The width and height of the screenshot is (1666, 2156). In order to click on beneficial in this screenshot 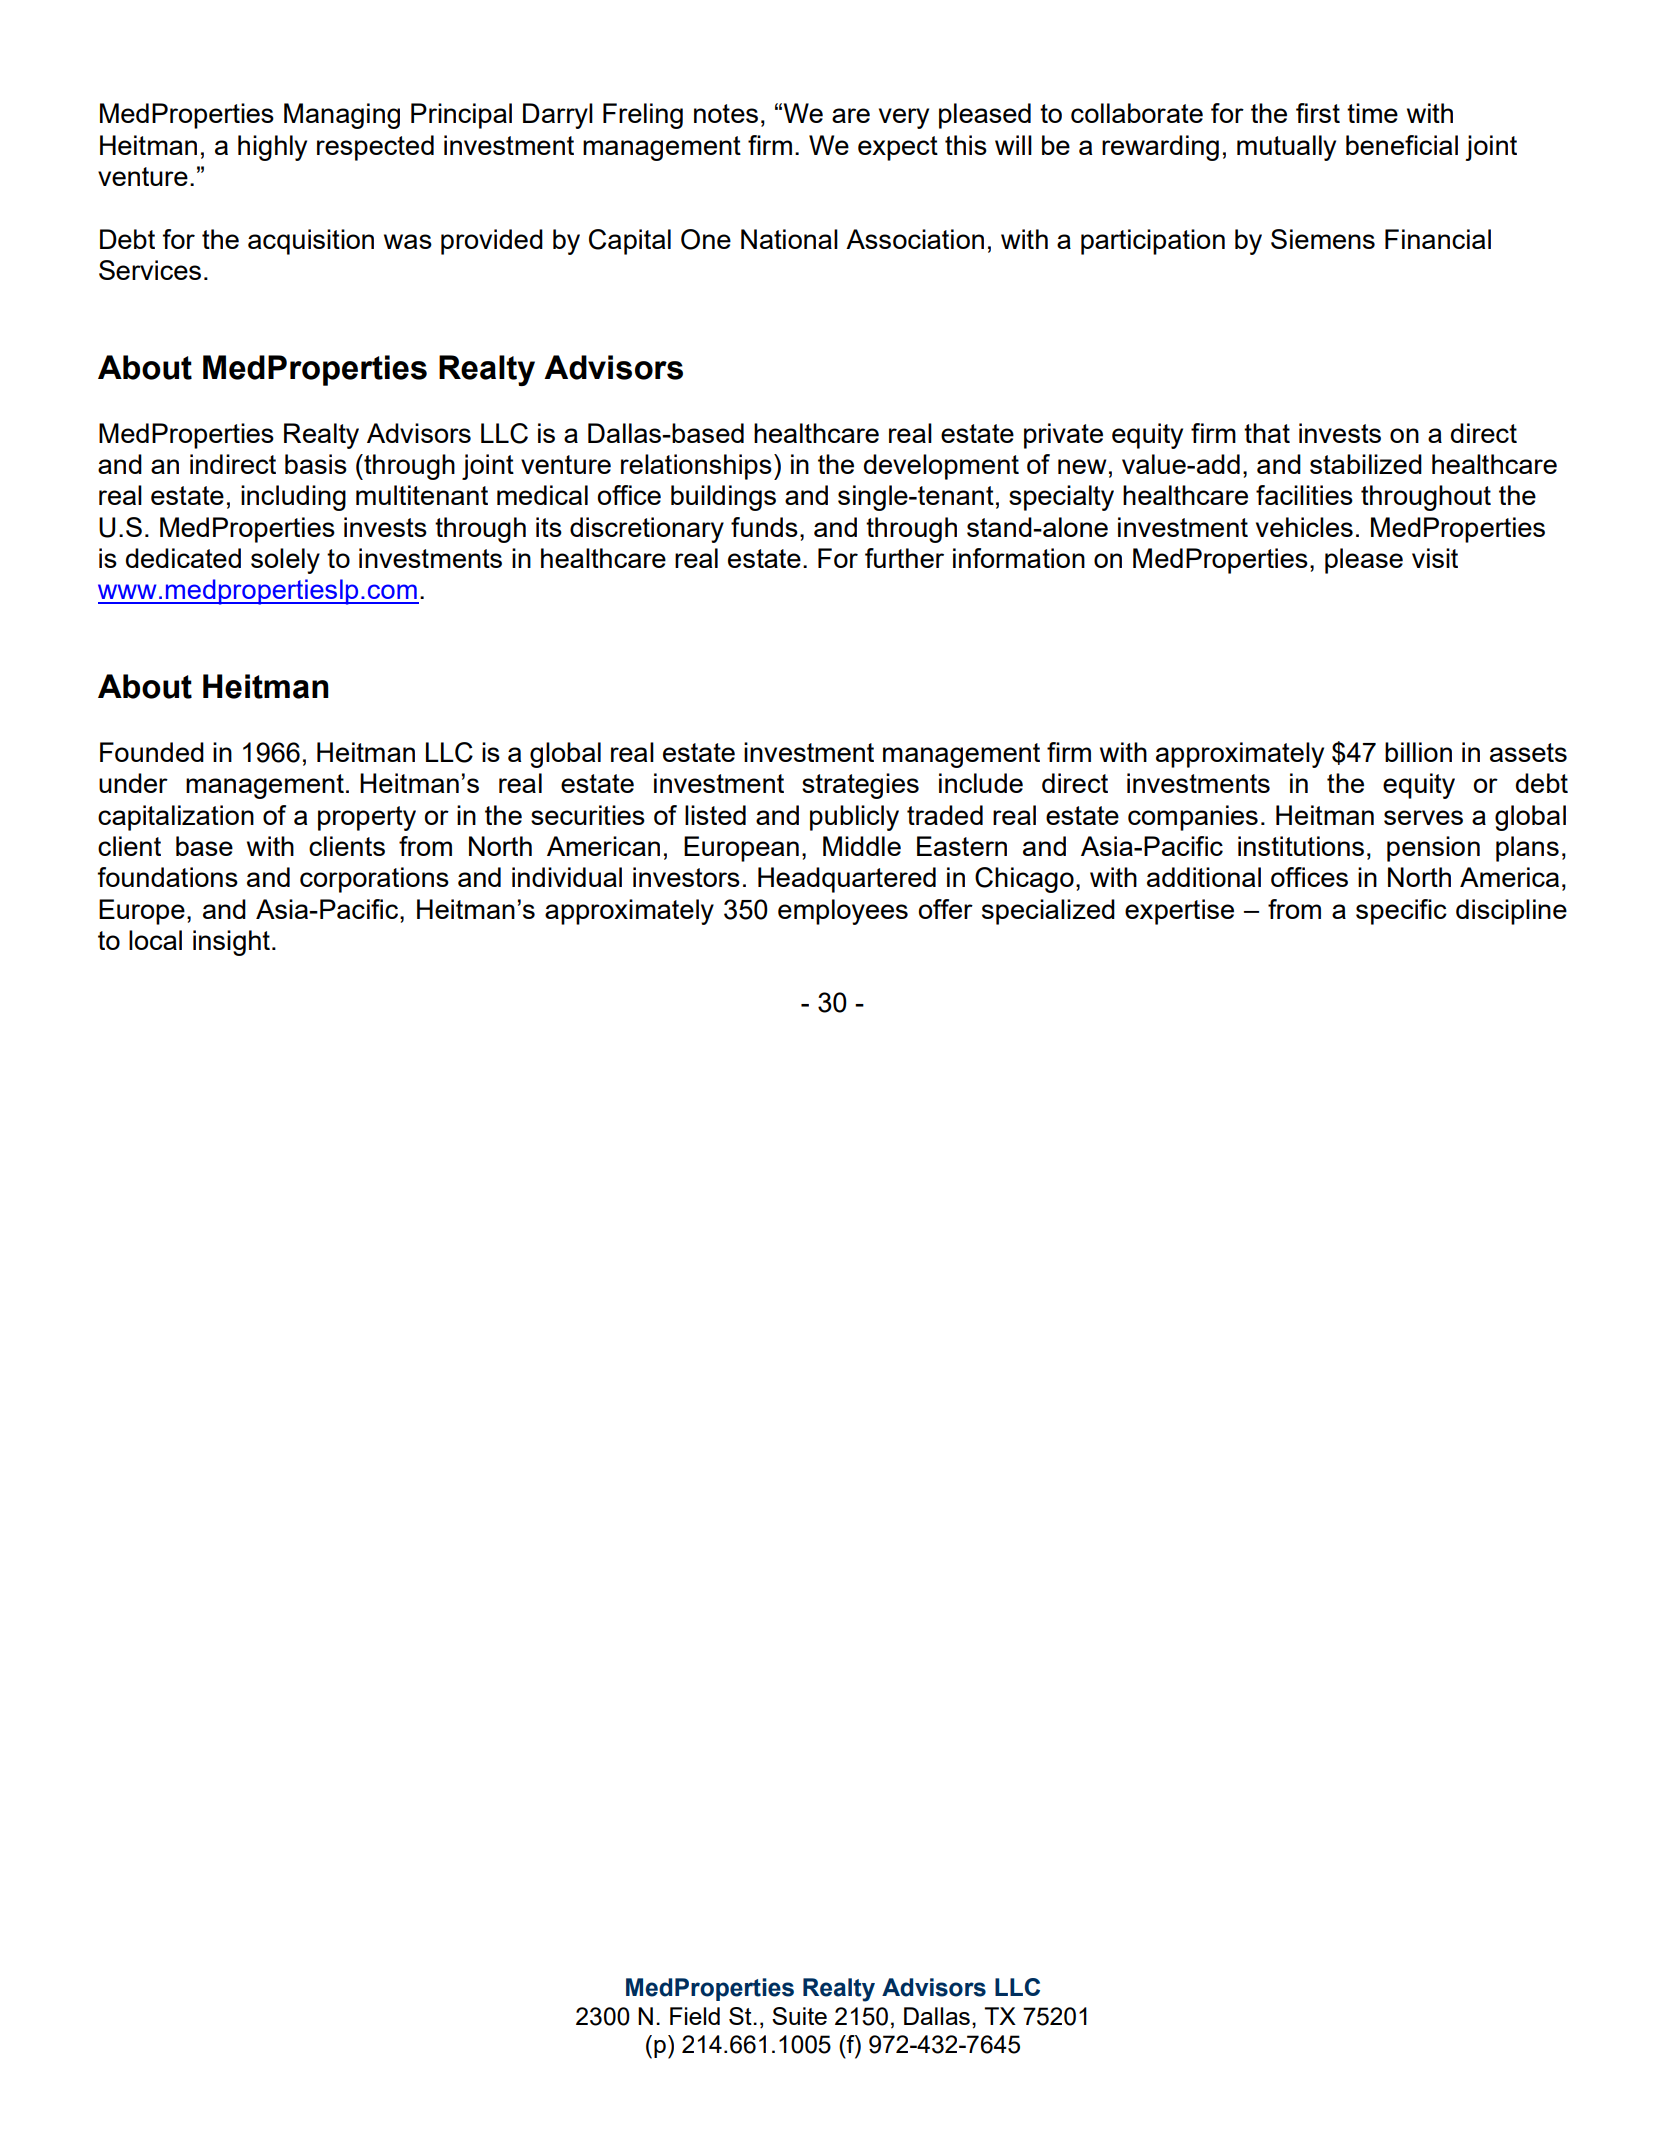, I will do `click(1402, 145)`.
